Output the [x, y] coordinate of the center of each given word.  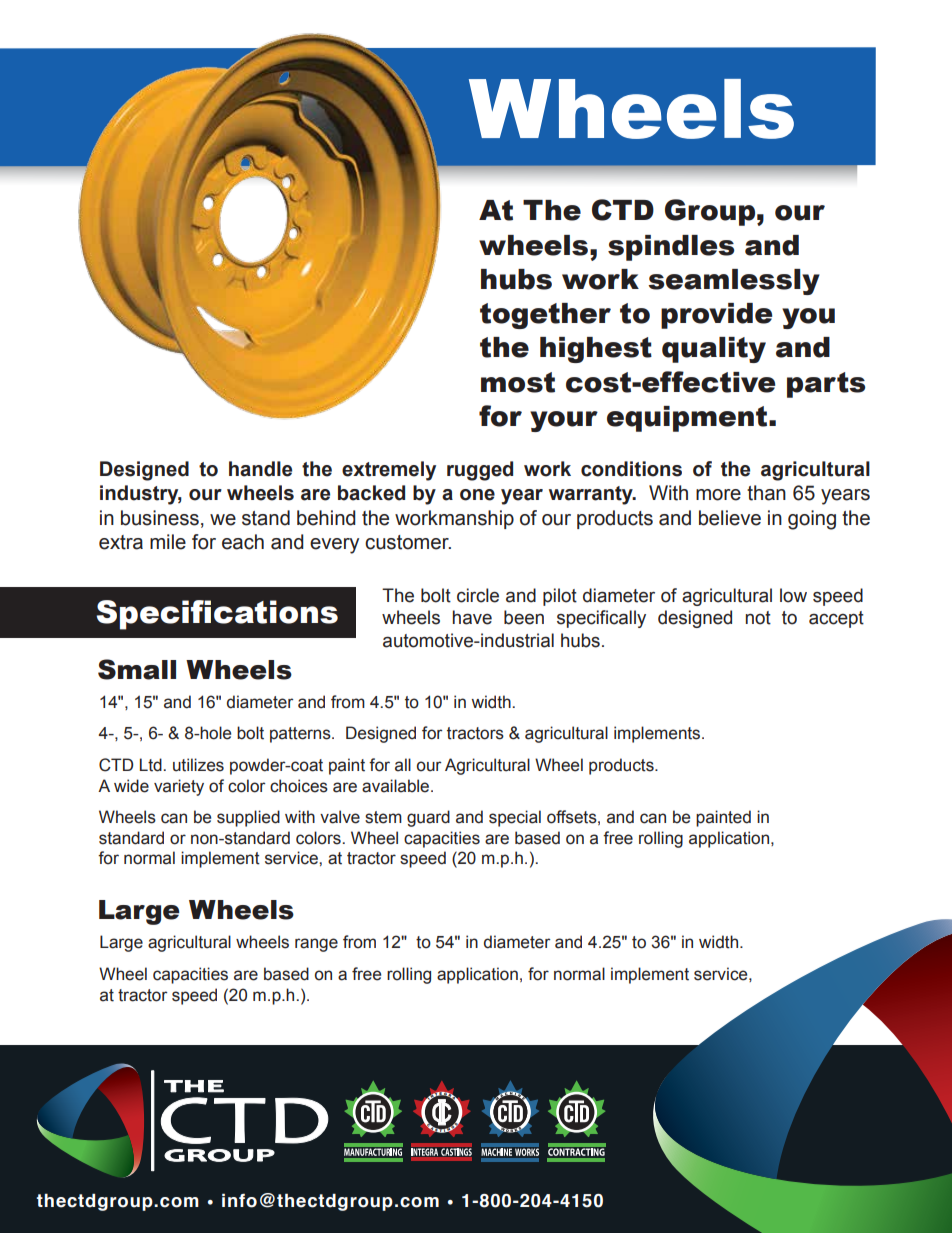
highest [596, 350]
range [316, 945]
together [545, 316]
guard [428, 818]
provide [716, 316]
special [515, 818]
